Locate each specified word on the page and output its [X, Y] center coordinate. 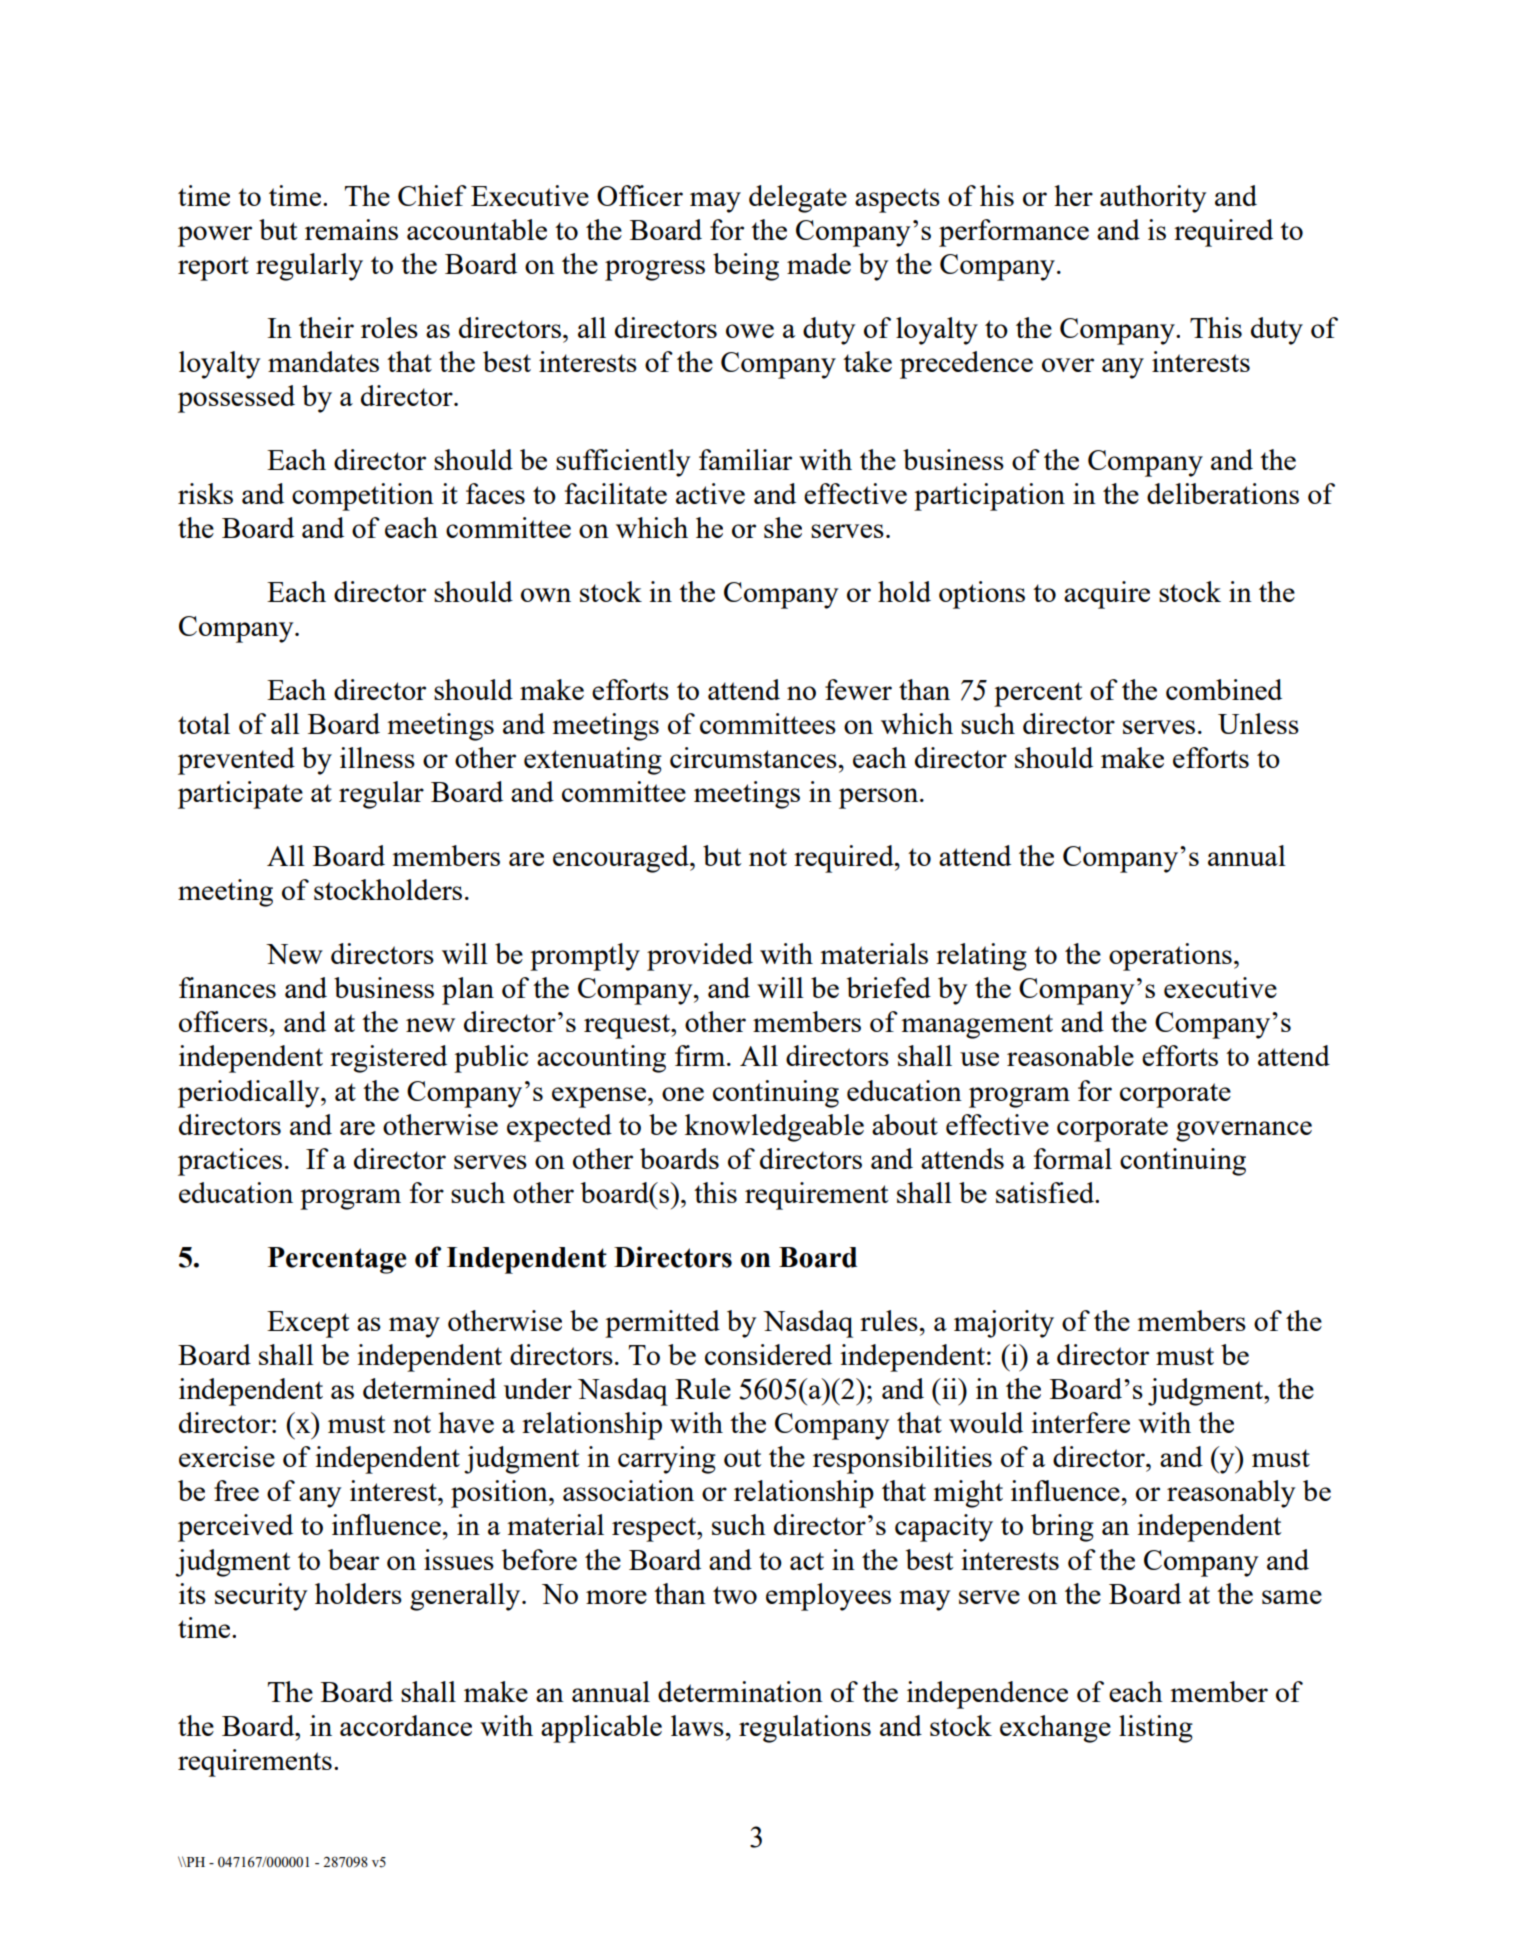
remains [351, 229]
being [746, 267]
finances [227, 987]
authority [1153, 199]
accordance [406, 1725]
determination [740, 1691]
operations [1170, 957]
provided [700, 957]
